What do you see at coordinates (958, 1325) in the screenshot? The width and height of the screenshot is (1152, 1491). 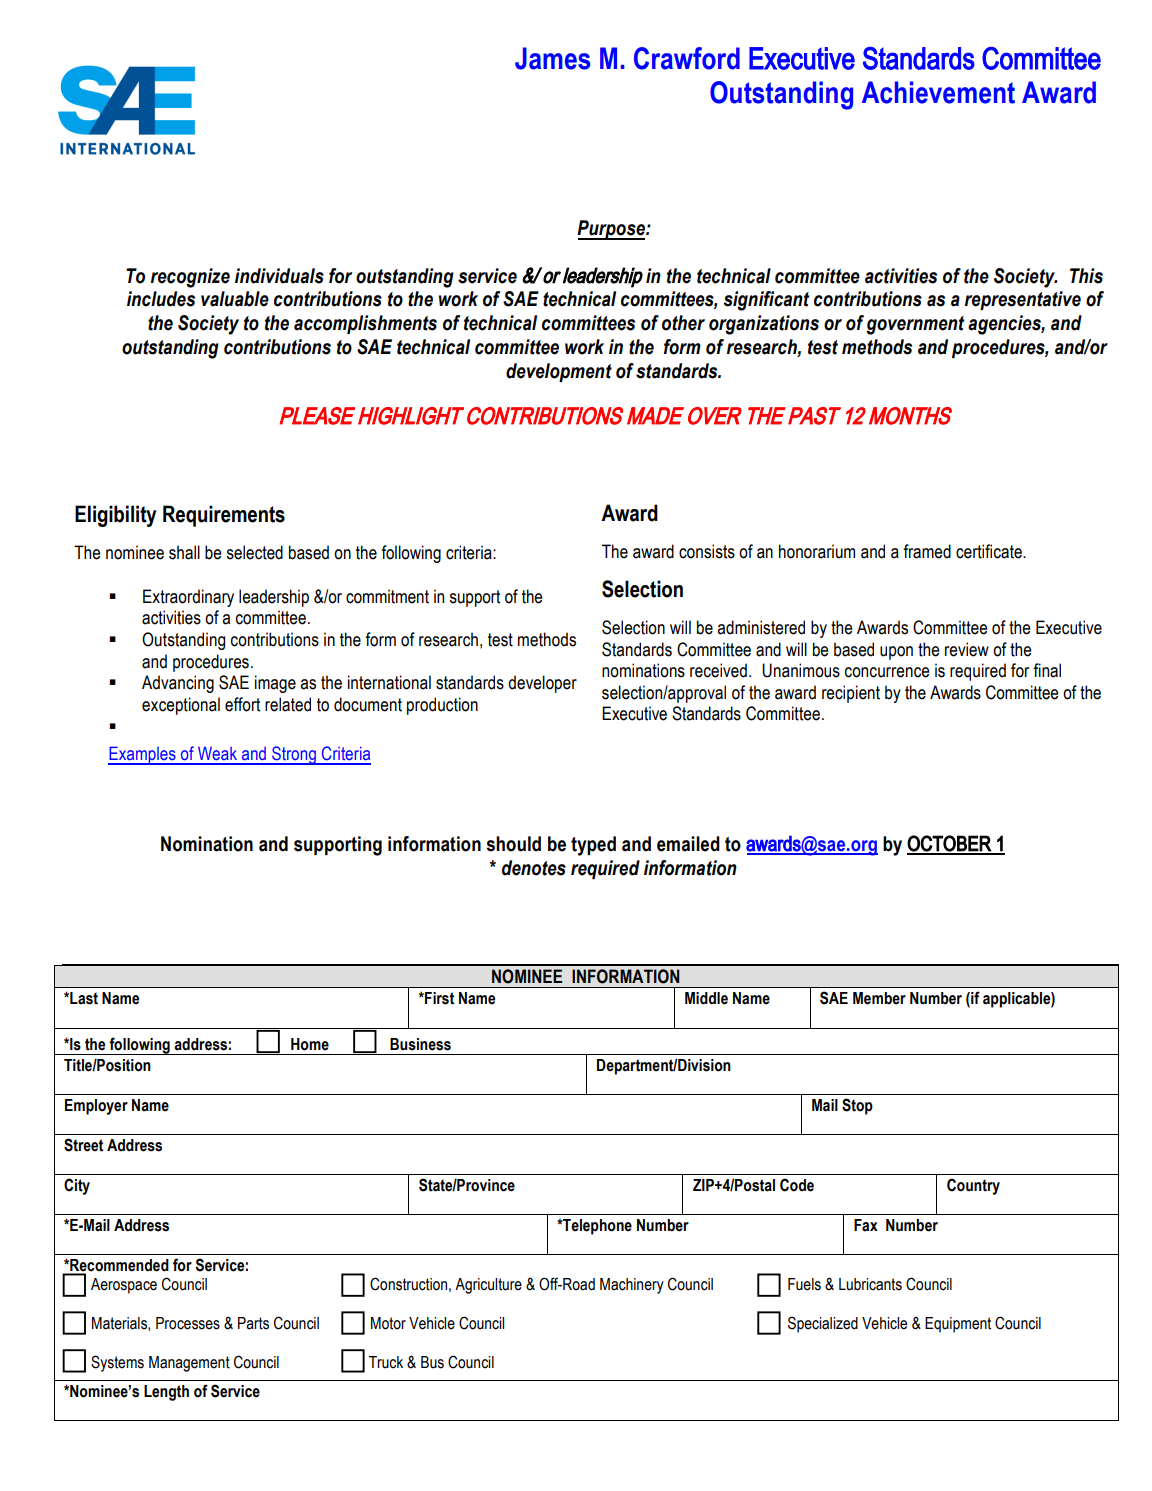 I see `Equipment` at bounding box center [958, 1325].
